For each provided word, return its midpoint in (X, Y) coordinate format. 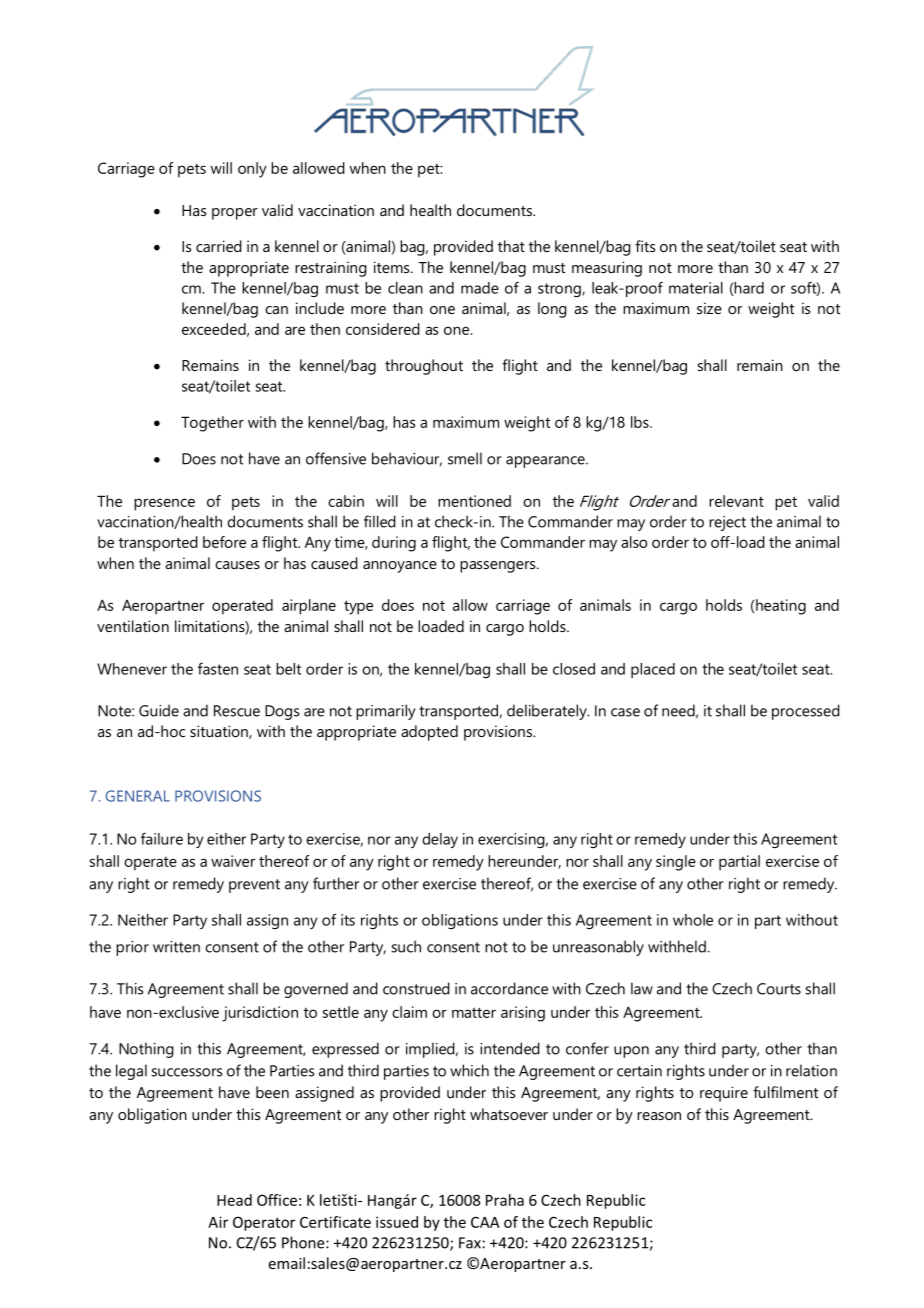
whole (693, 920)
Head (234, 1200)
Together (212, 424)
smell (465, 458)
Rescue (237, 711)
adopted (429, 733)
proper (235, 214)
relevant (736, 501)
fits (645, 246)
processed (806, 712)
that (511, 246)
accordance (509, 988)
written (176, 947)
